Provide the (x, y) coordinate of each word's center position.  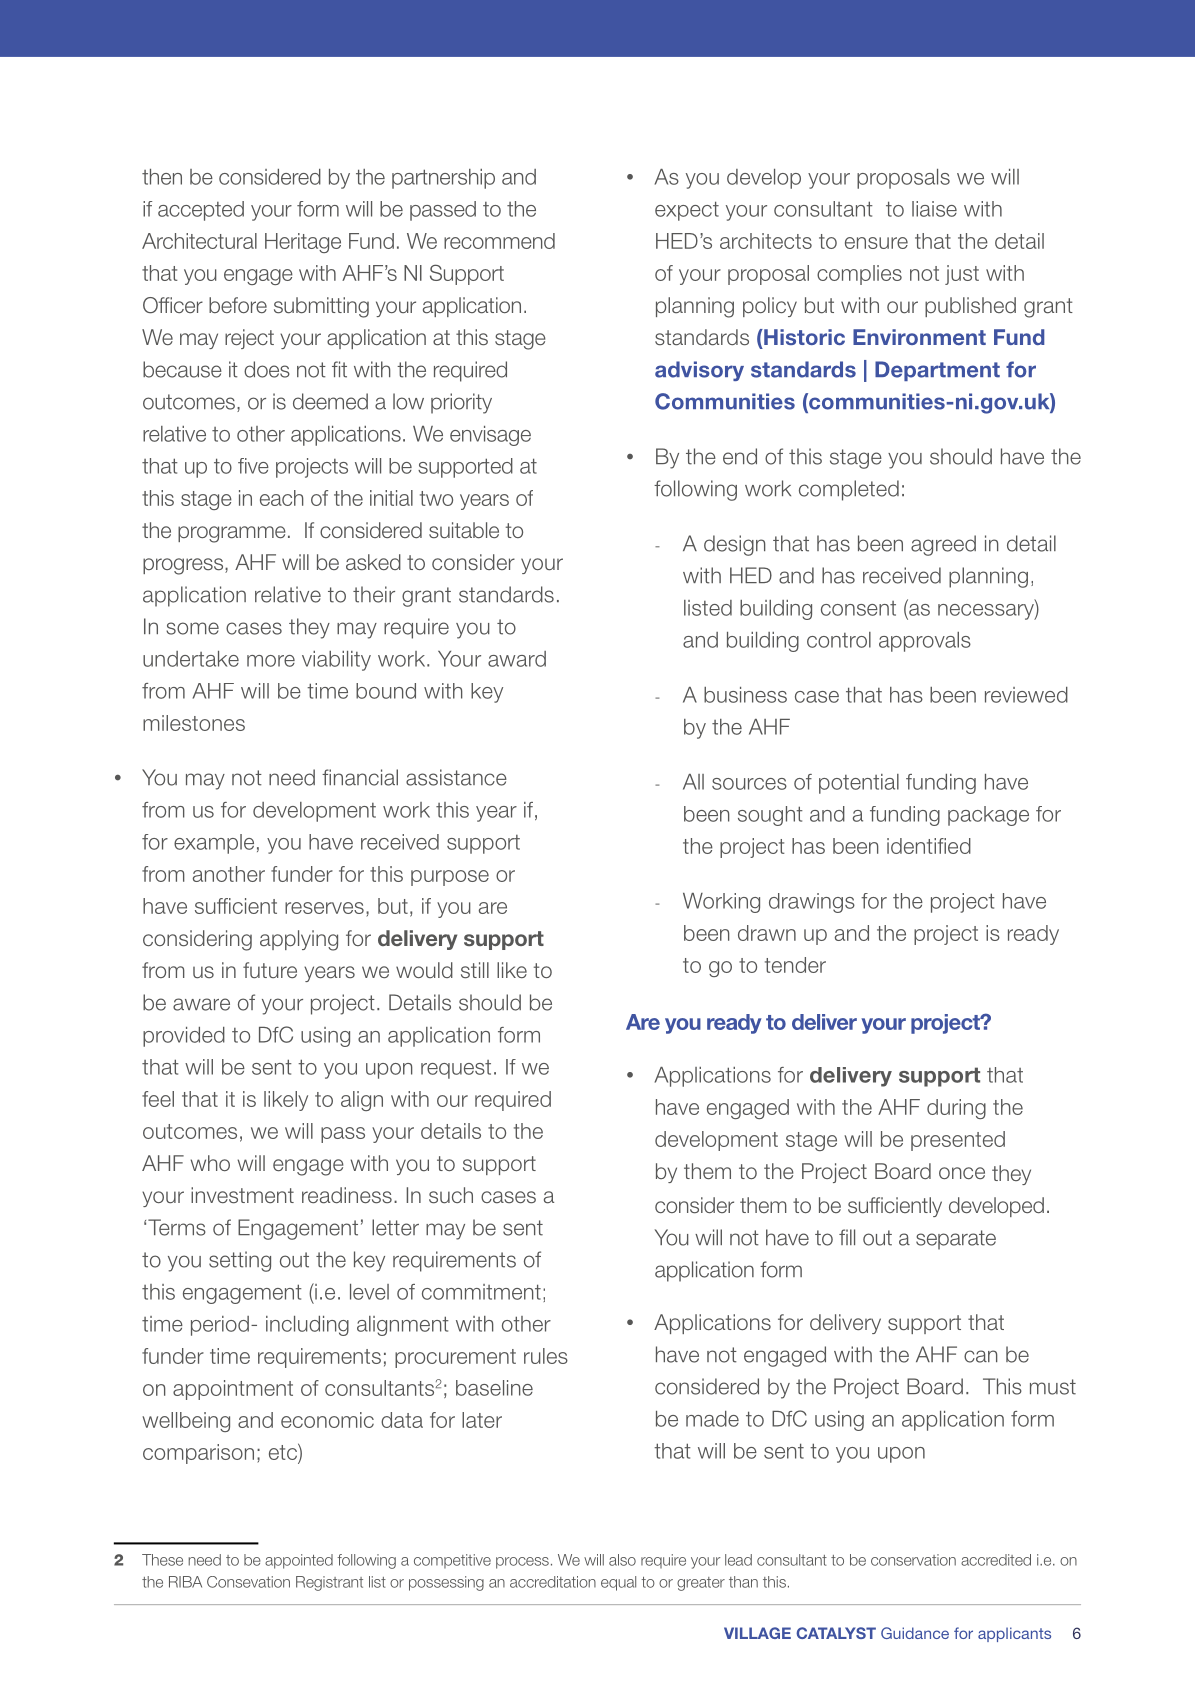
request (456, 1069)
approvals (925, 642)
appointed (299, 1561)
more (271, 661)
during (956, 1109)
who (210, 1163)
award (517, 659)
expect (687, 211)
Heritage (303, 243)
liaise (934, 209)
